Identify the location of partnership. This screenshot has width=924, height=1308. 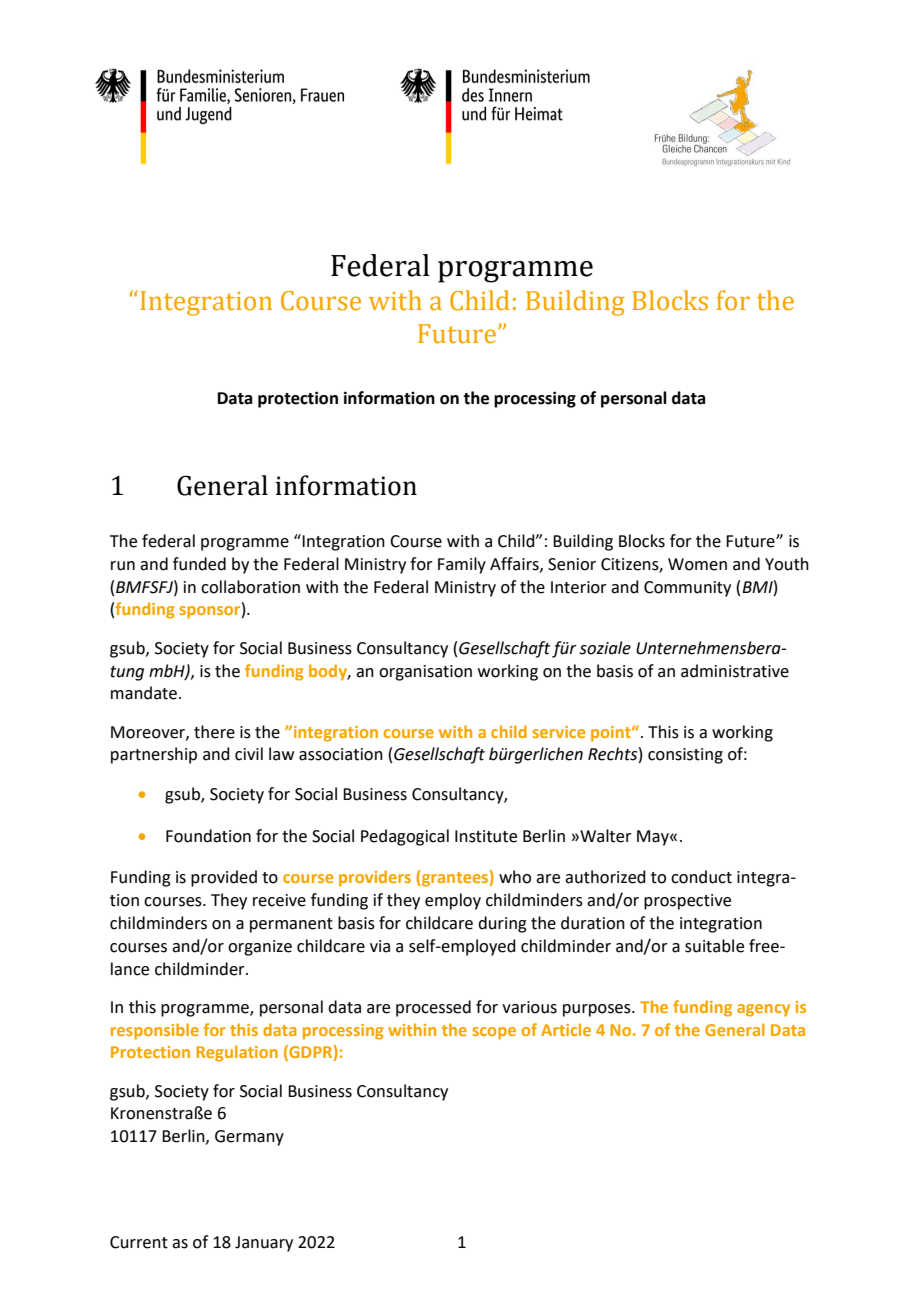
(154, 755).
